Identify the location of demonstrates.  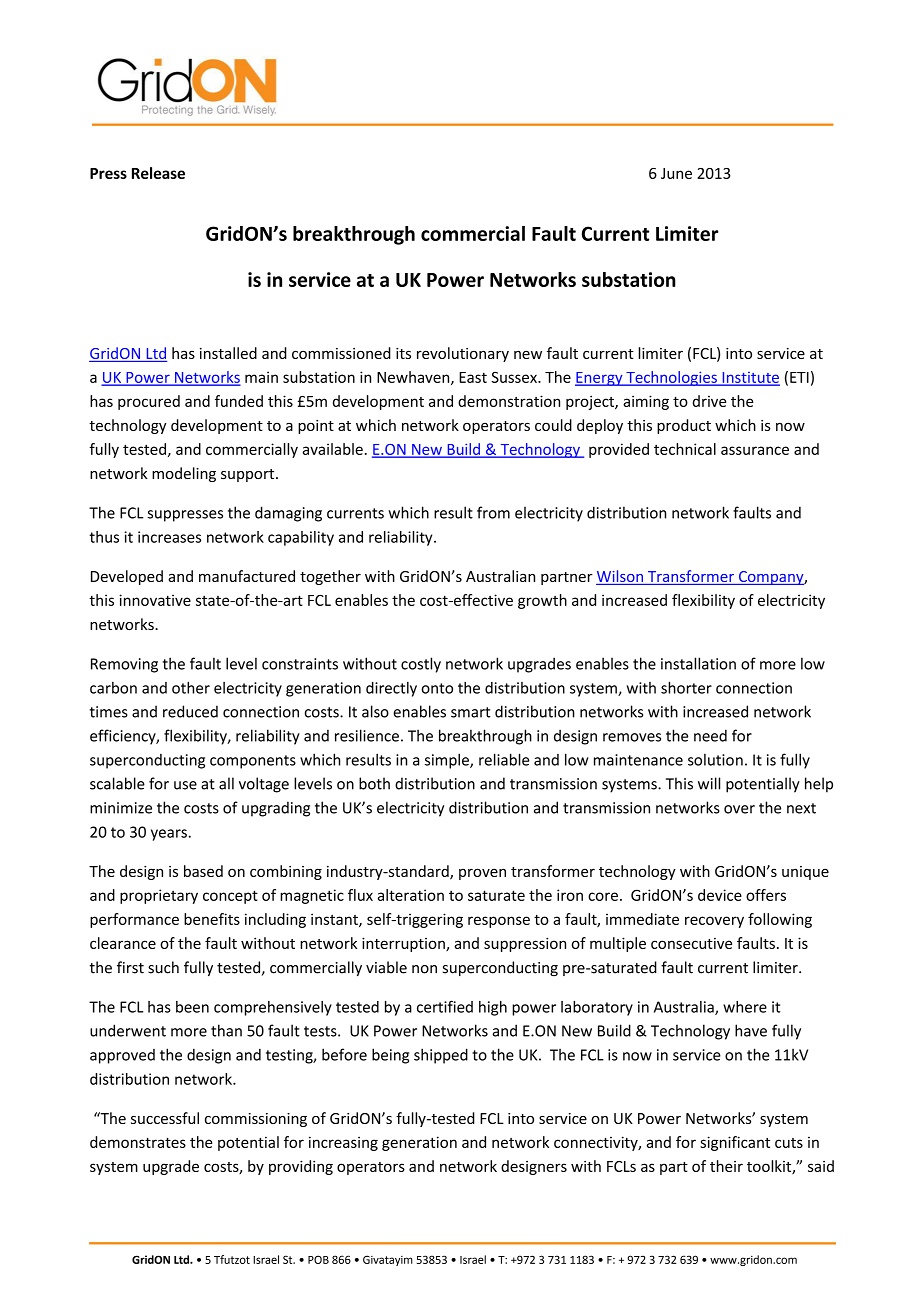
(138, 1142).
